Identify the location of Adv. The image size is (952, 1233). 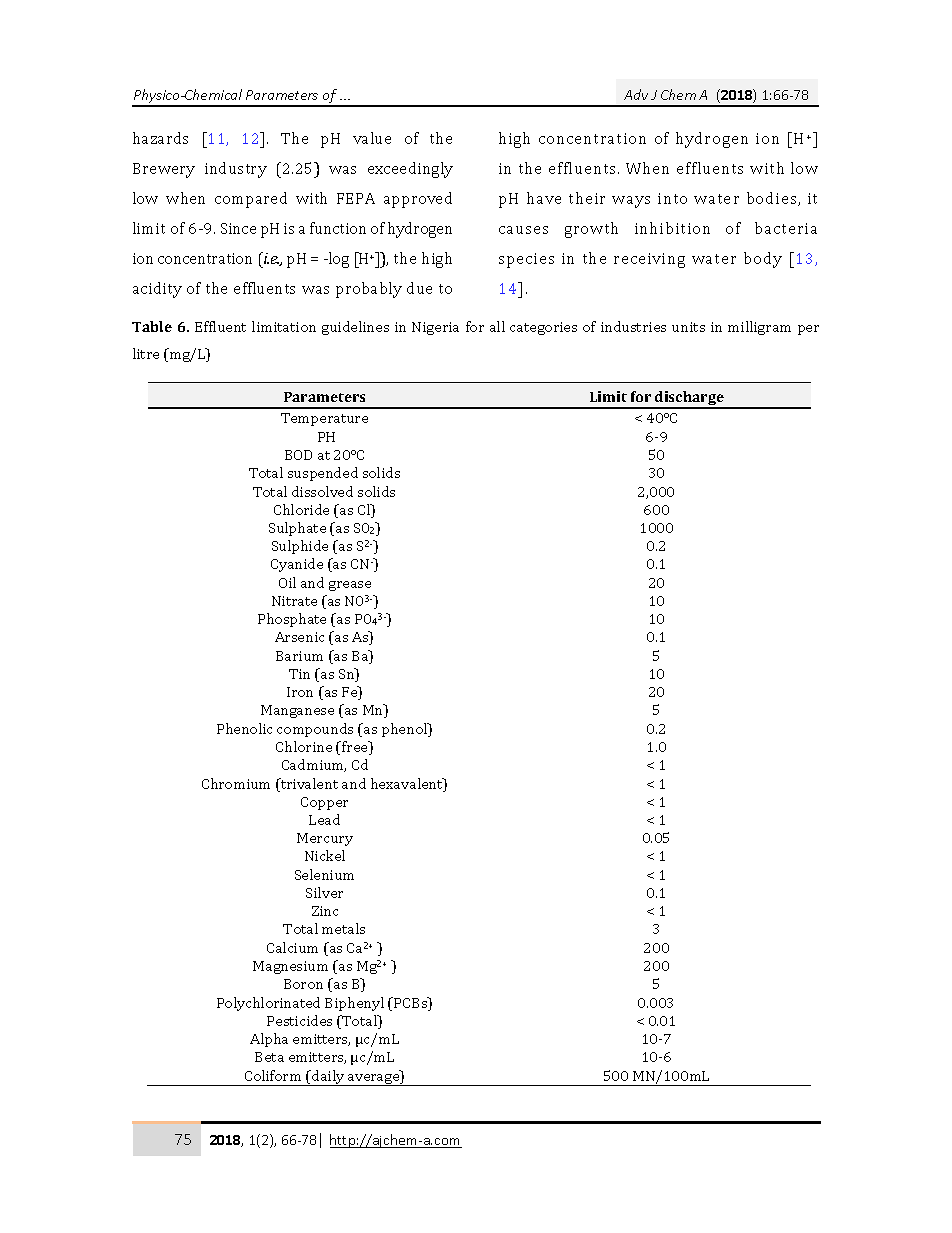
(636, 94).
